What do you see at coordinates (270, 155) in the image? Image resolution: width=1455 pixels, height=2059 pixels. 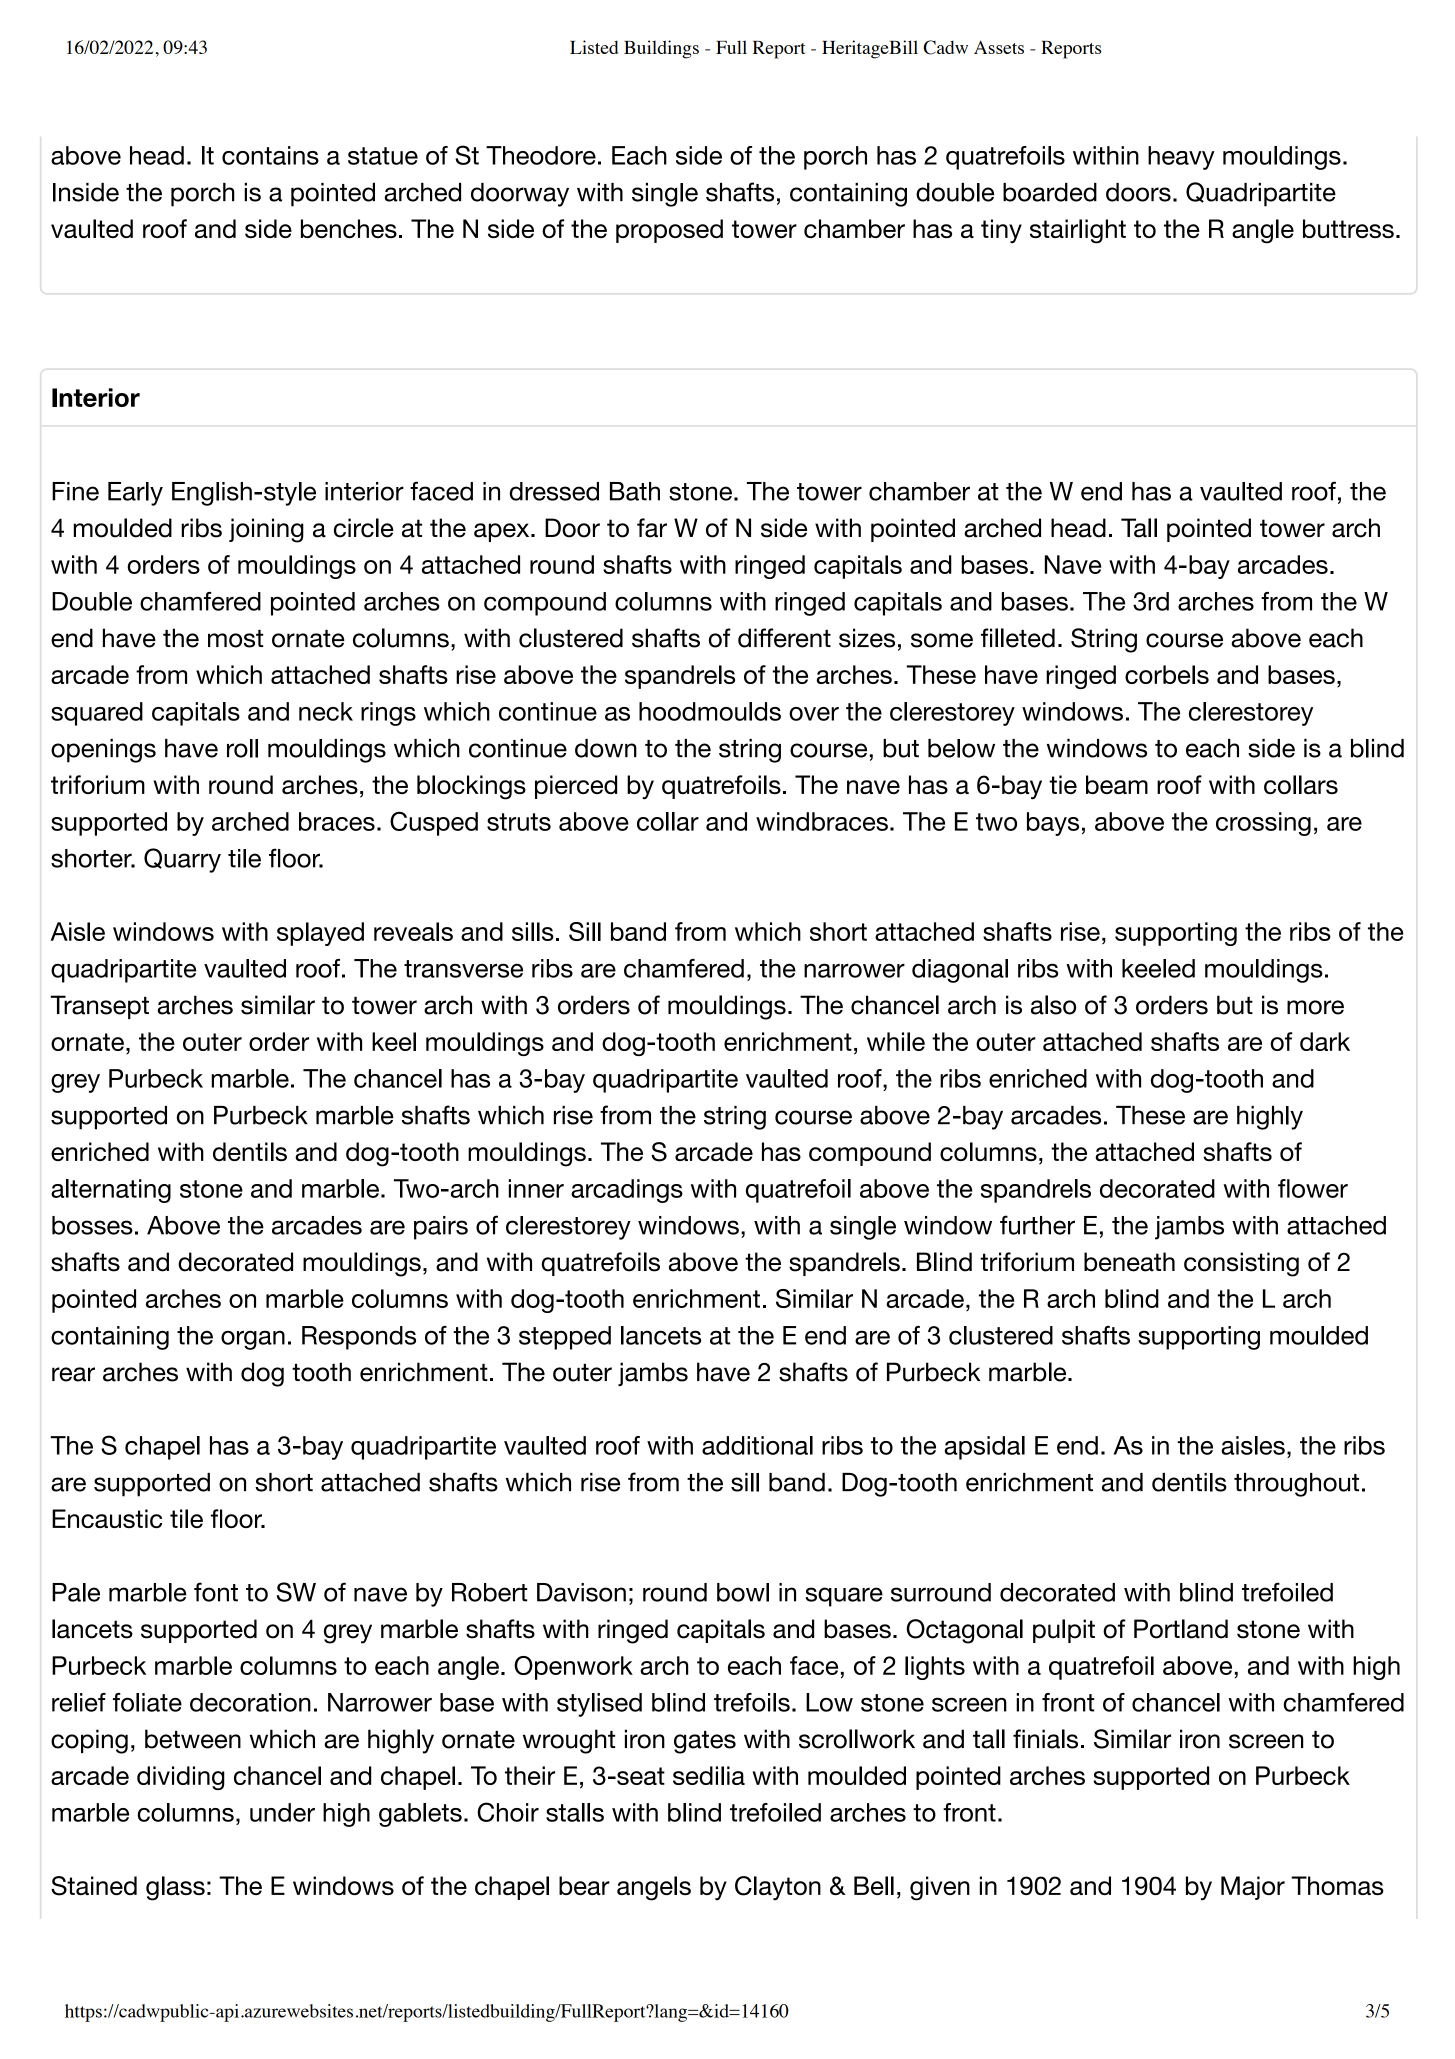 I see `contains` at bounding box center [270, 155].
